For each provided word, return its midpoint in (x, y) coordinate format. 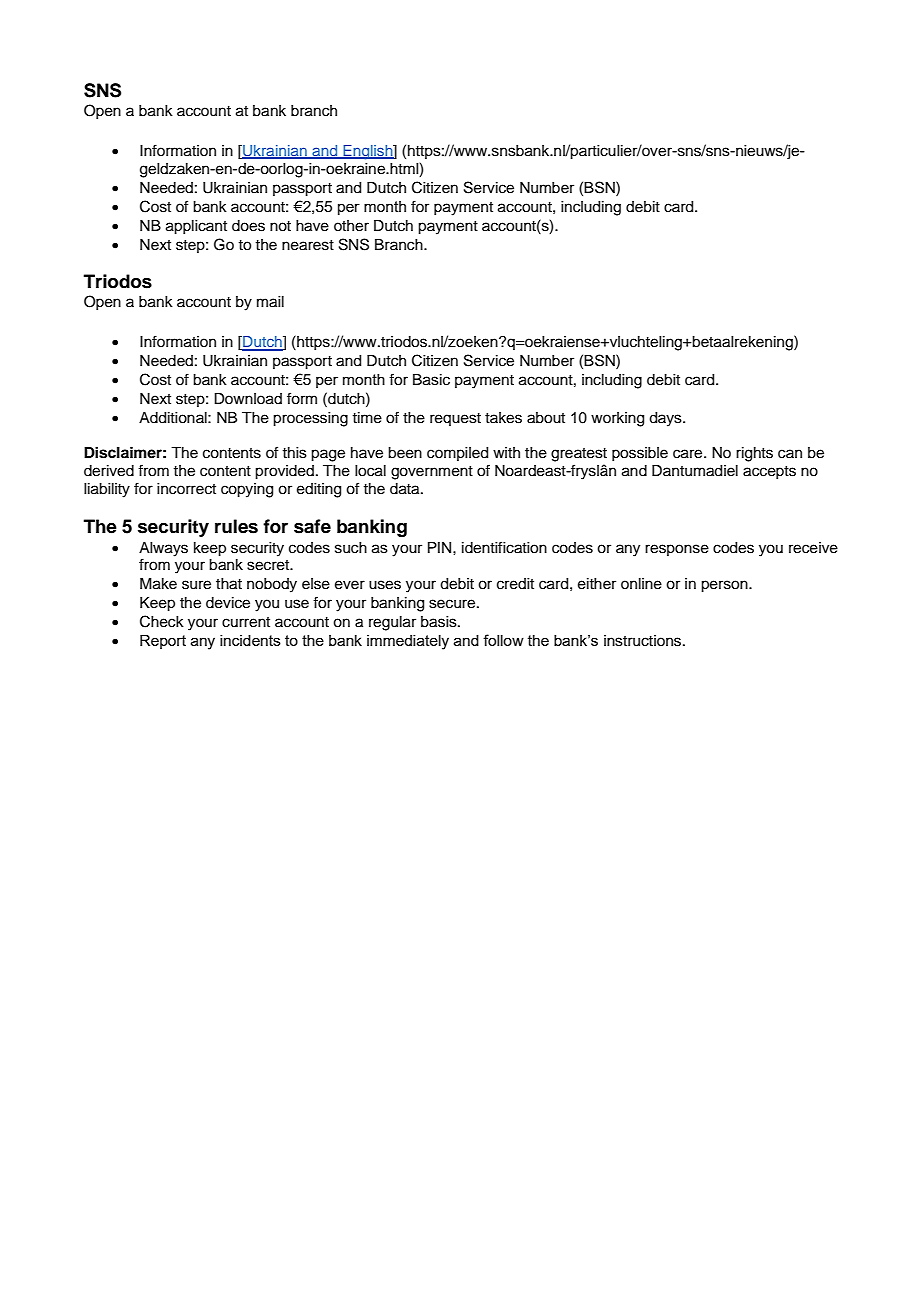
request (455, 419)
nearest (308, 245)
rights (754, 454)
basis (440, 622)
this (294, 453)
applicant (196, 227)
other (351, 226)
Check (162, 621)
